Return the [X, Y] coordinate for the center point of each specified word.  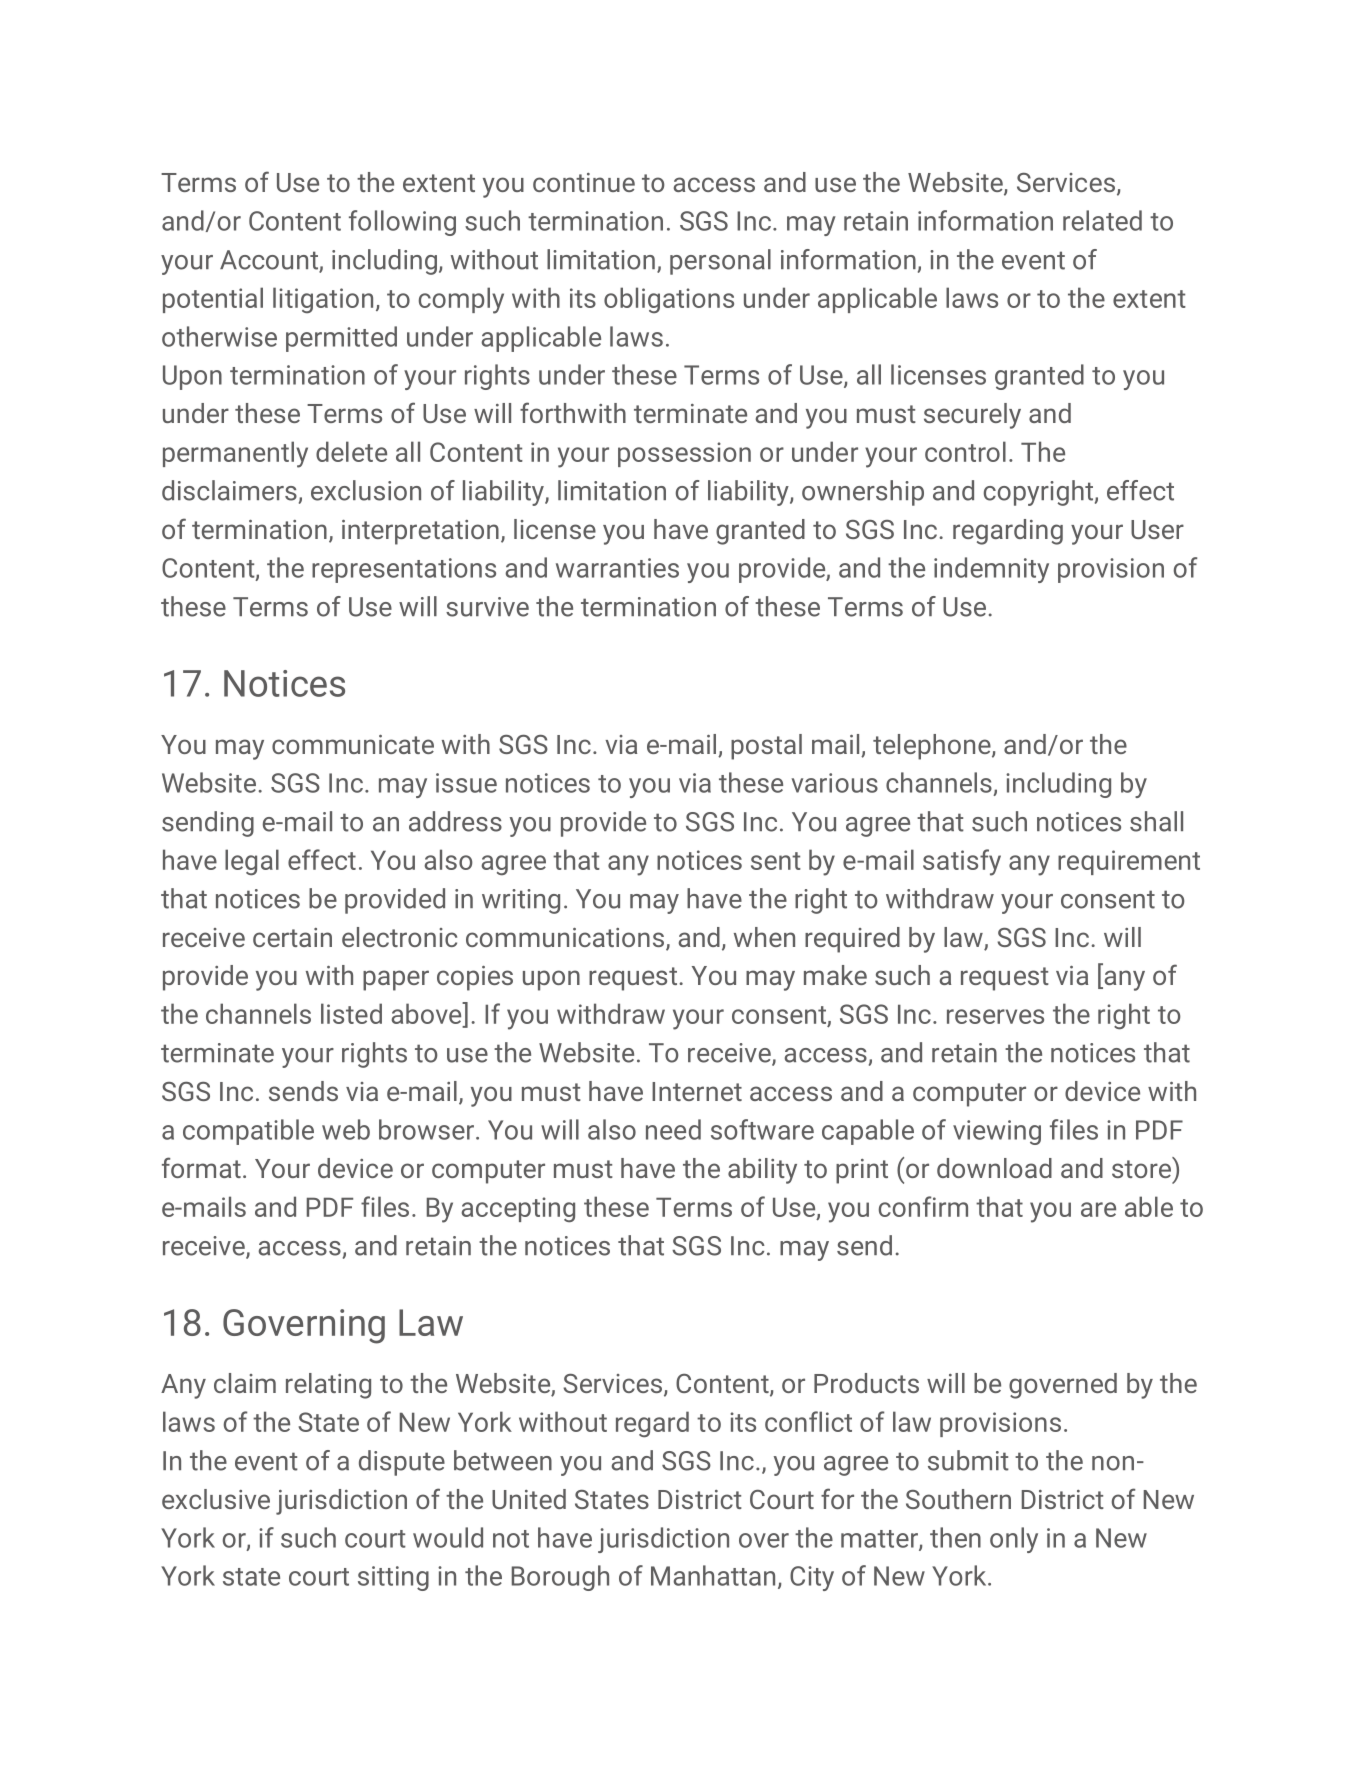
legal [252, 862]
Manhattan [713, 1575]
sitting [393, 1578]
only [1014, 1540]
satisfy [962, 862]
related [1102, 220]
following [402, 223]
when [764, 937]
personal [720, 262]
